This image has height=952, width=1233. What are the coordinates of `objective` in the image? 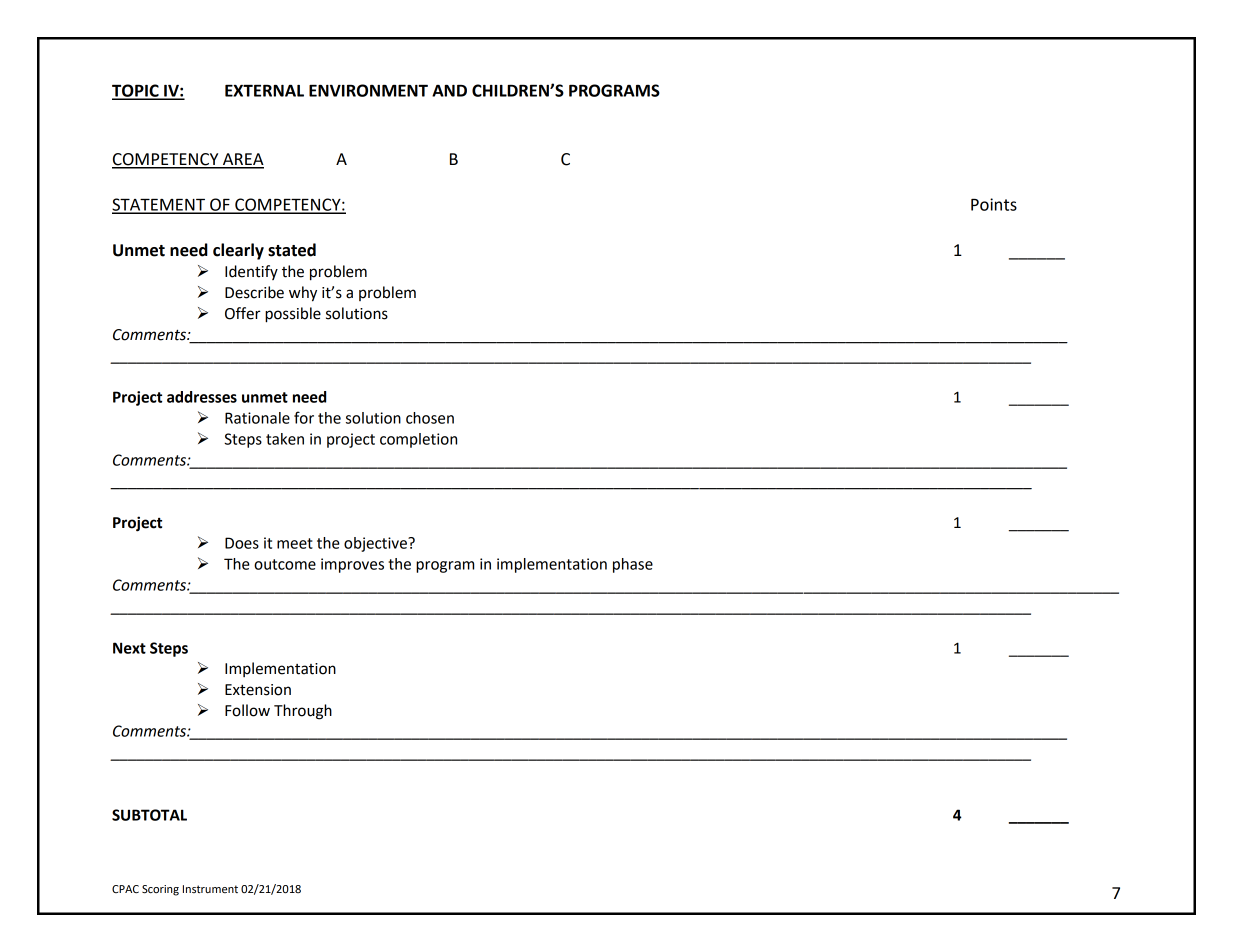 It's located at (376, 544).
